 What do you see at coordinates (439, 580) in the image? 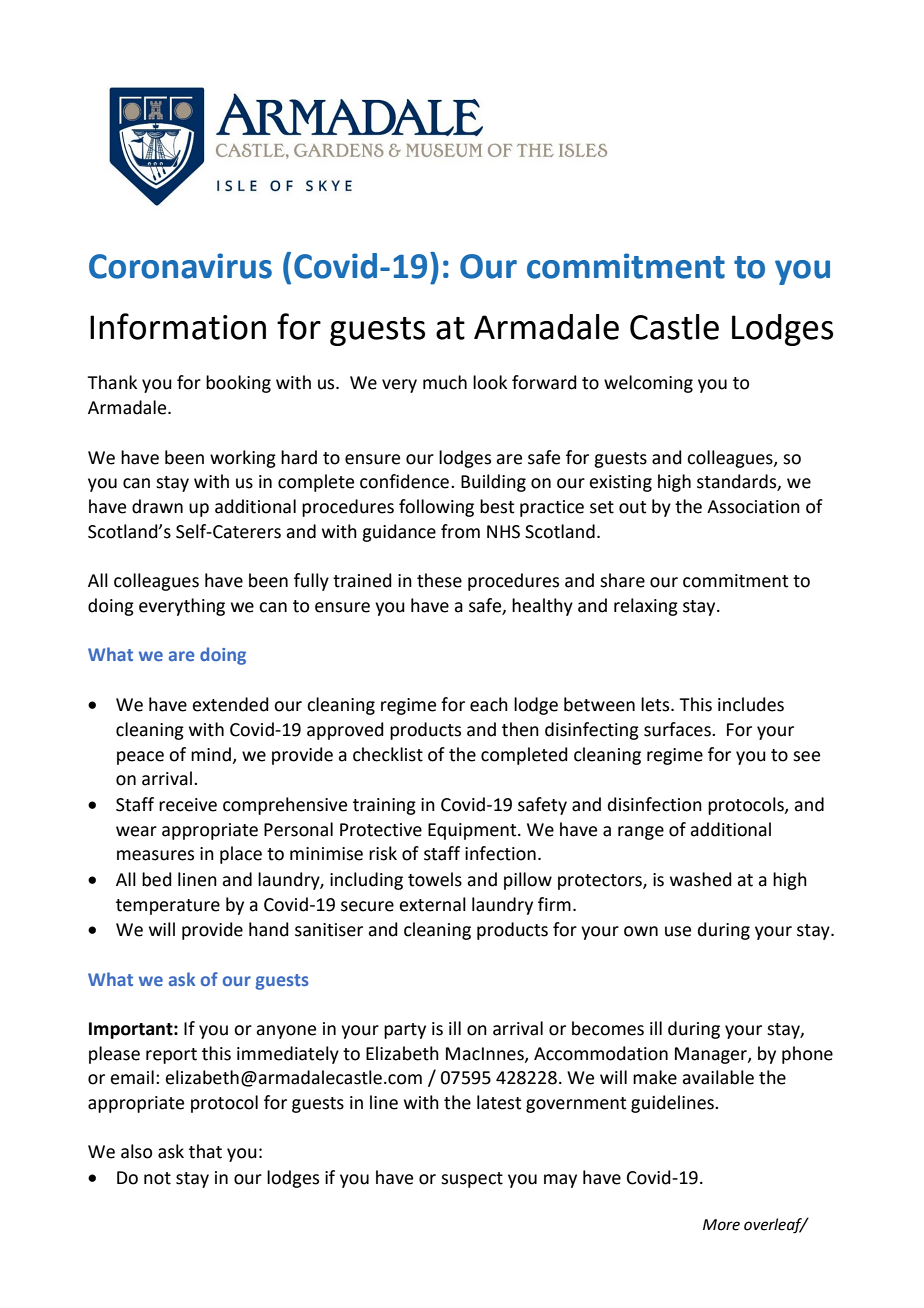
I see `these` at bounding box center [439, 580].
